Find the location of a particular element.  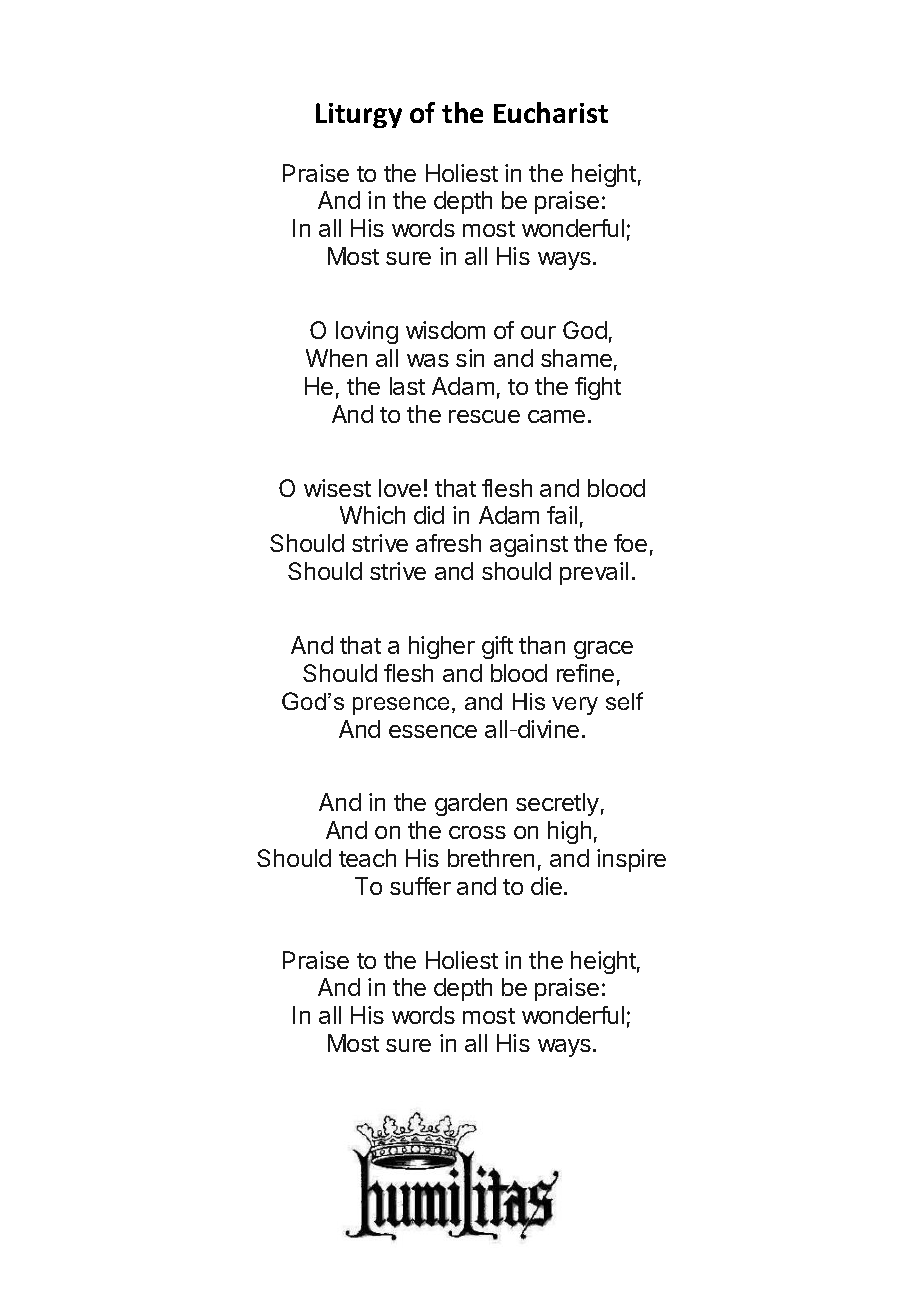

Eucharist is located at coordinates (551, 112).
